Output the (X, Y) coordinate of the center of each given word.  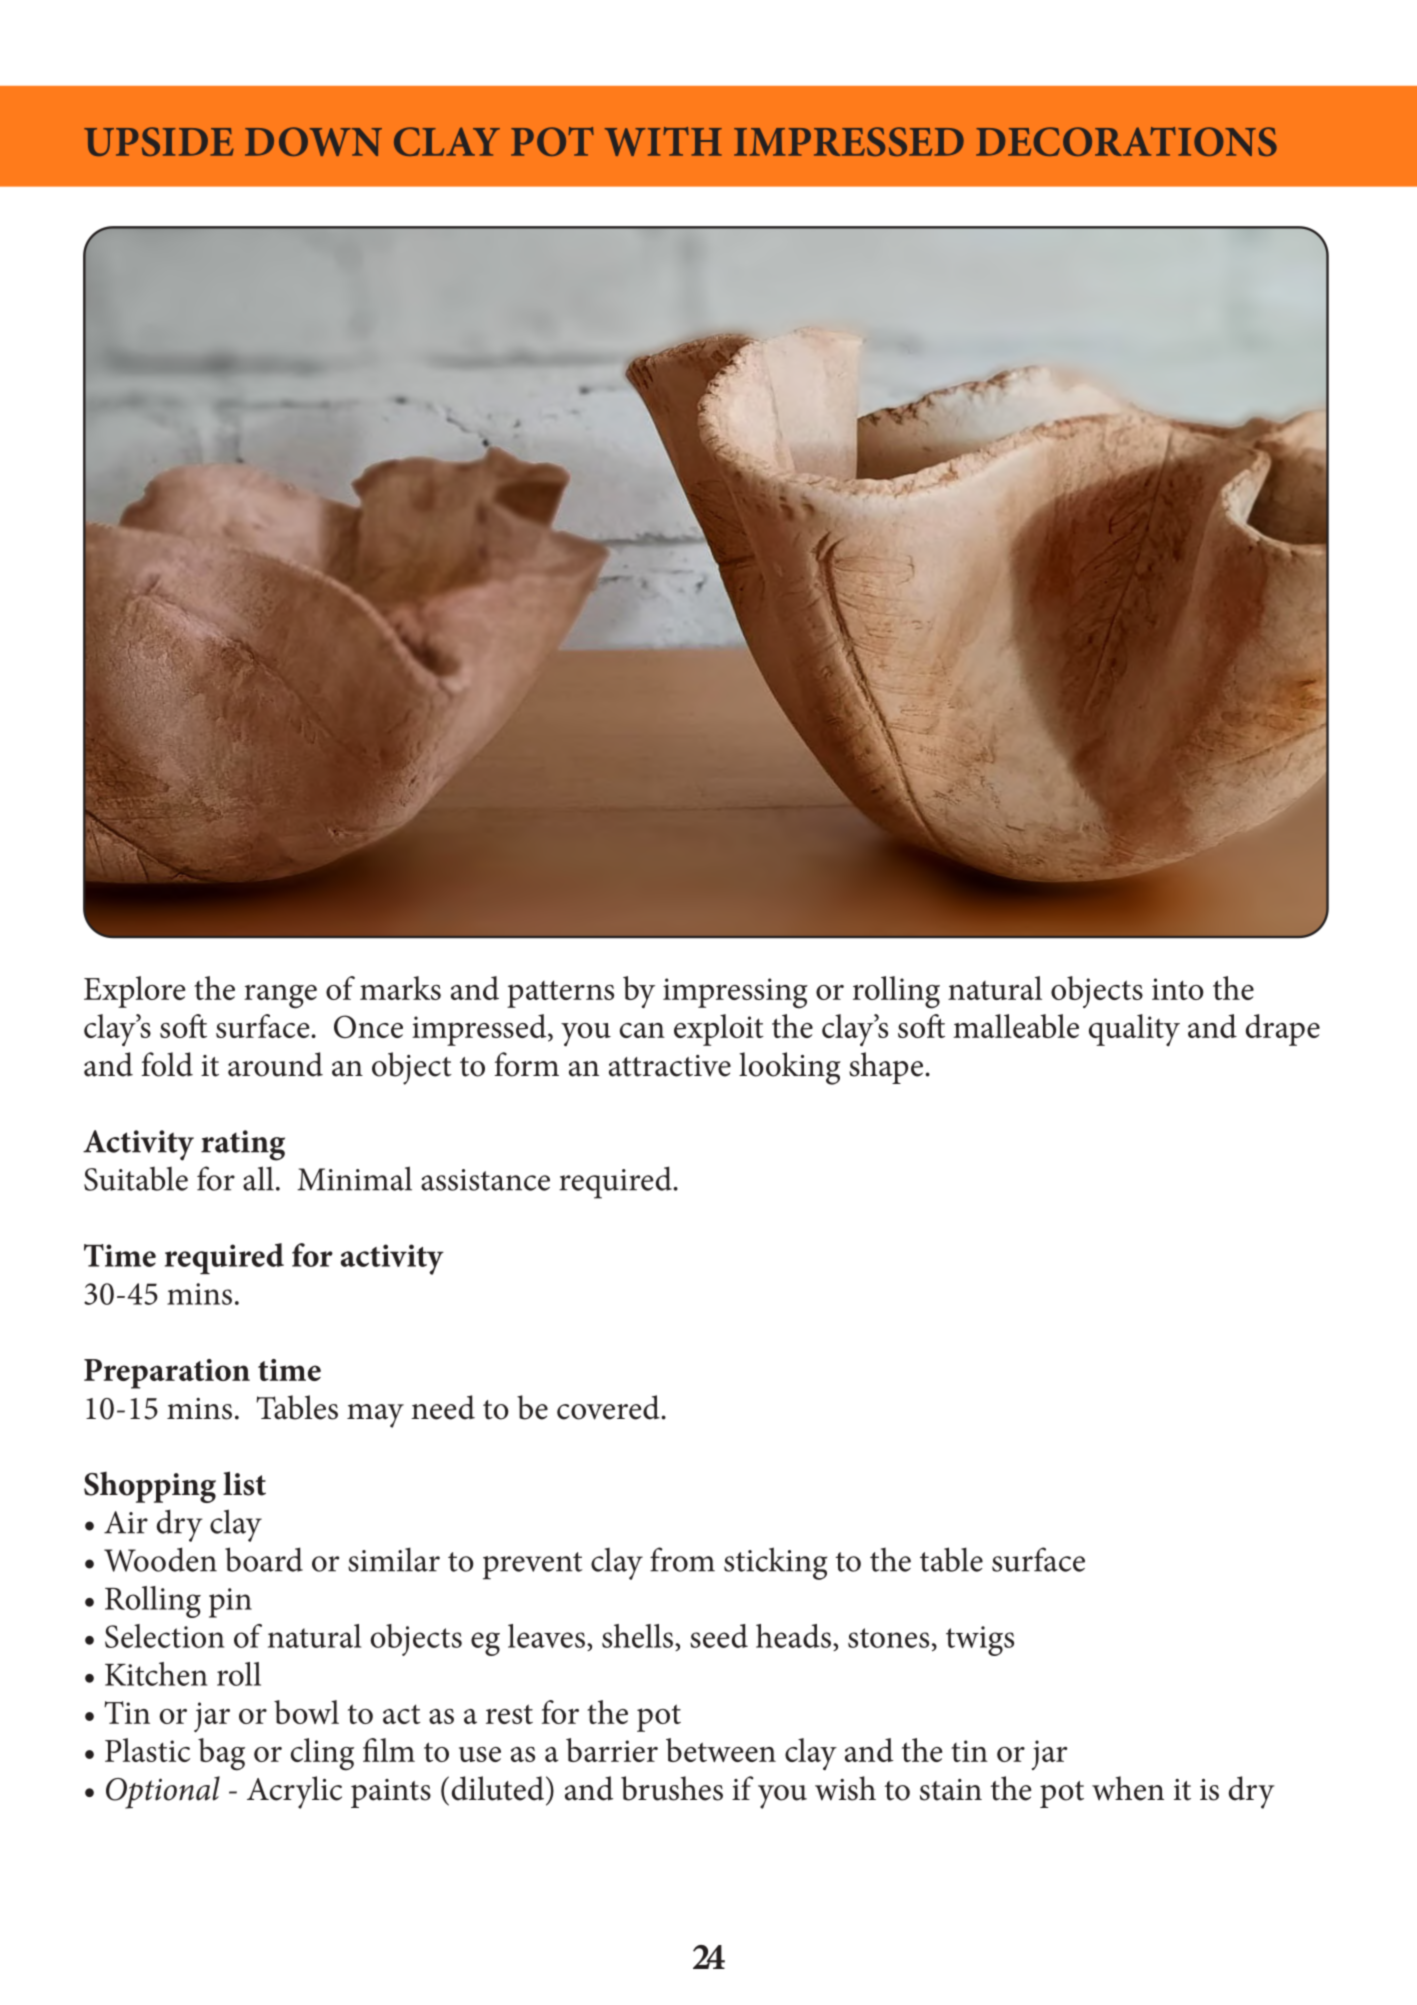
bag (221, 1754)
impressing (735, 993)
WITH (663, 141)
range (280, 997)
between (721, 1750)
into (1178, 989)
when (1128, 1788)
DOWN (313, 141)
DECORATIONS (1126, 141)
